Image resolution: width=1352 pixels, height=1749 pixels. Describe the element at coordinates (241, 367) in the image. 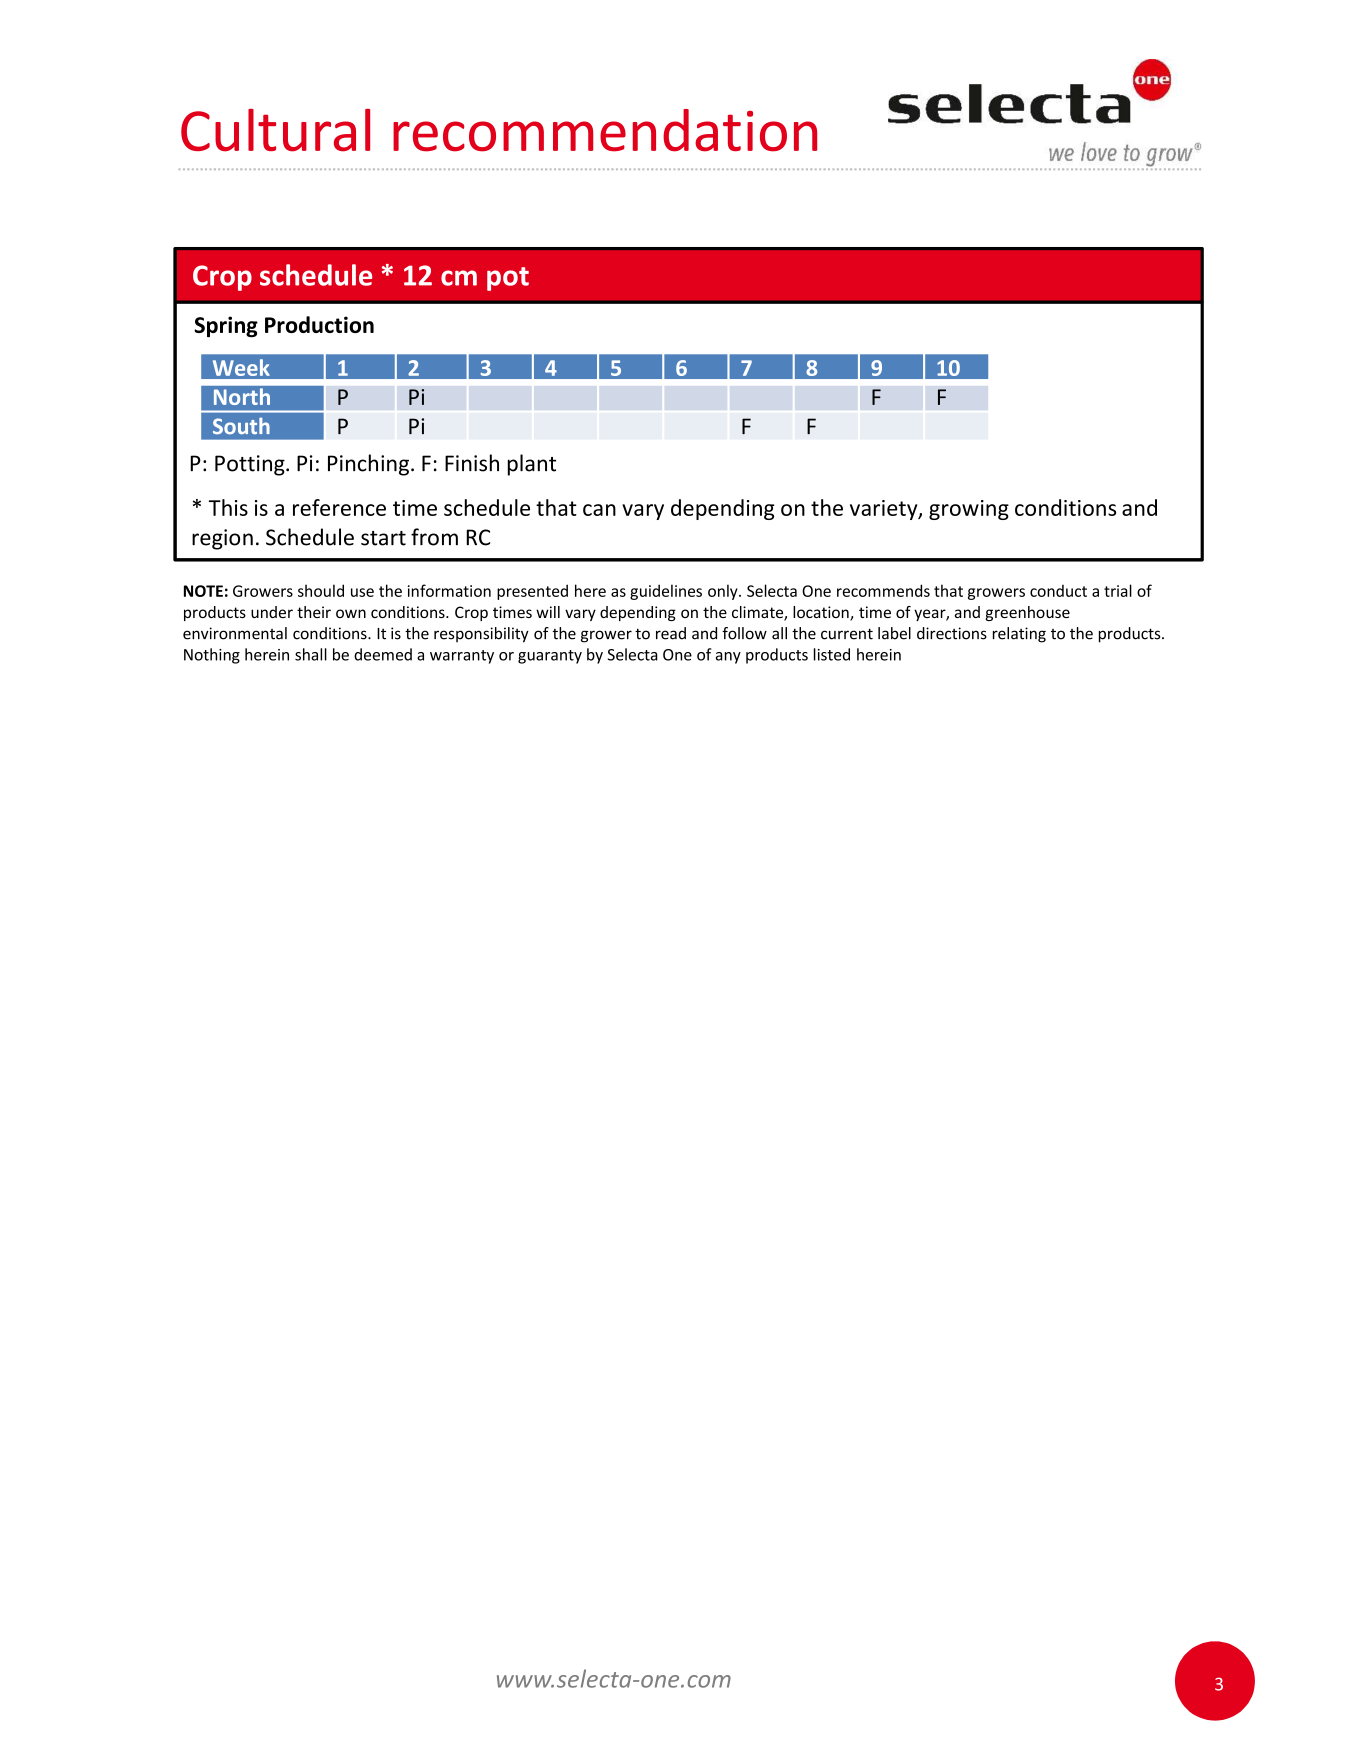

I see `Week` at that location.
